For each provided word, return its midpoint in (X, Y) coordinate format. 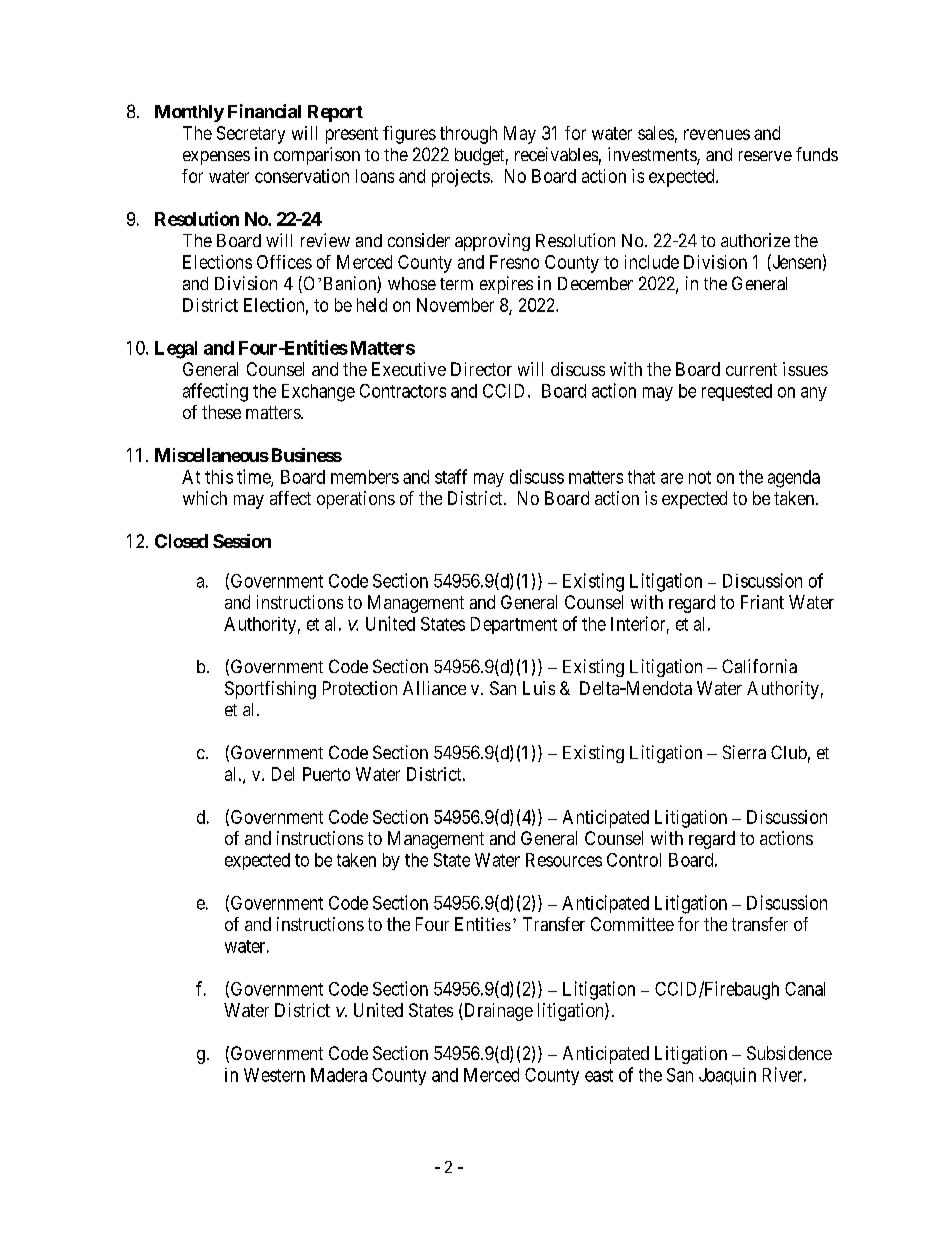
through (468, 135)
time (254, 477)
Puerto (326, 774)
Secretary (251, 135)
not (700, 477)
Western (274, 1075)
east (599, 1075)
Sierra (744, 752)
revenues (717, 134)
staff (451, 476)
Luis (539, 688)
